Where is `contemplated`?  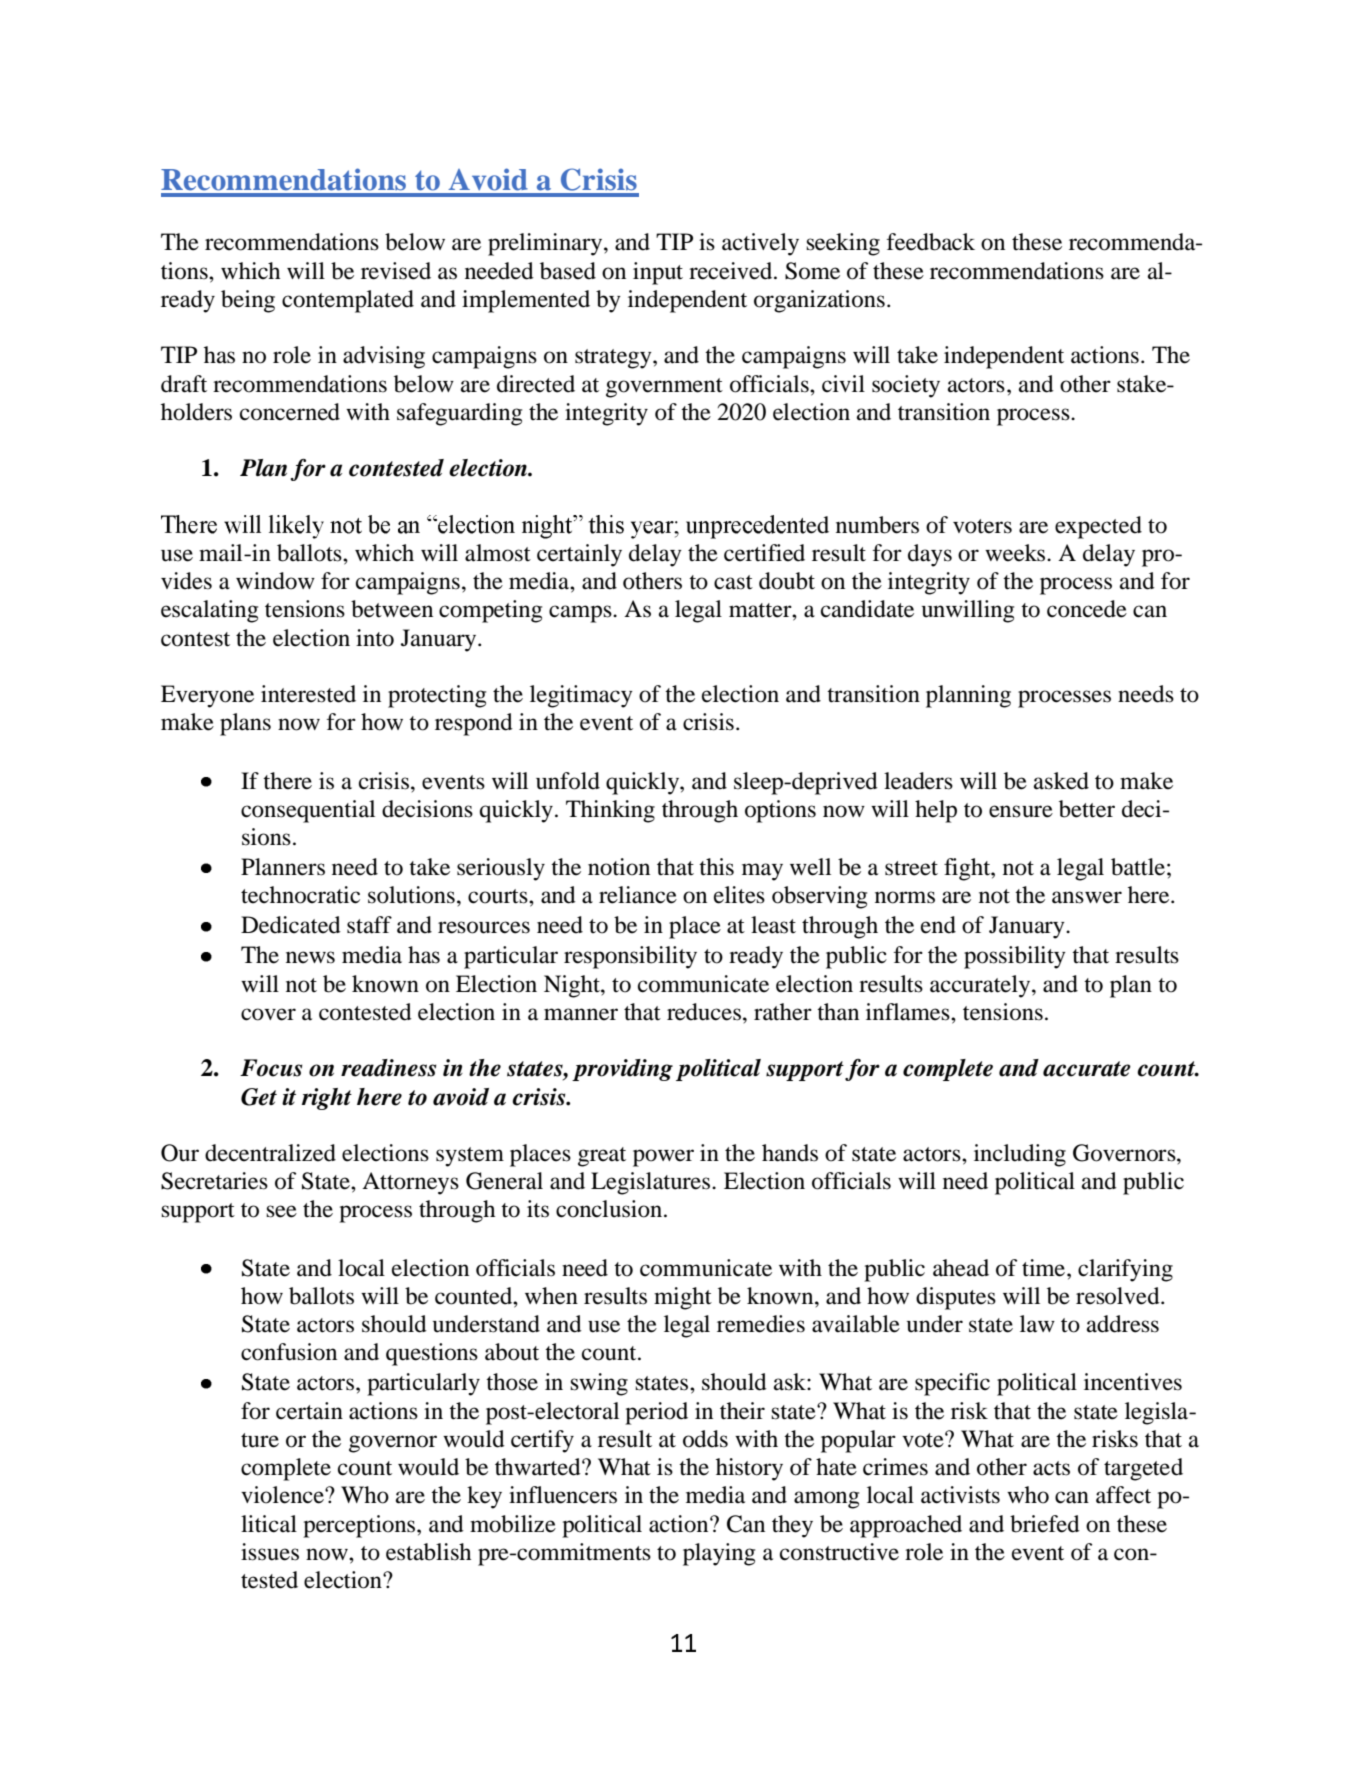
contemplated is located at coordinates (348, 301).
